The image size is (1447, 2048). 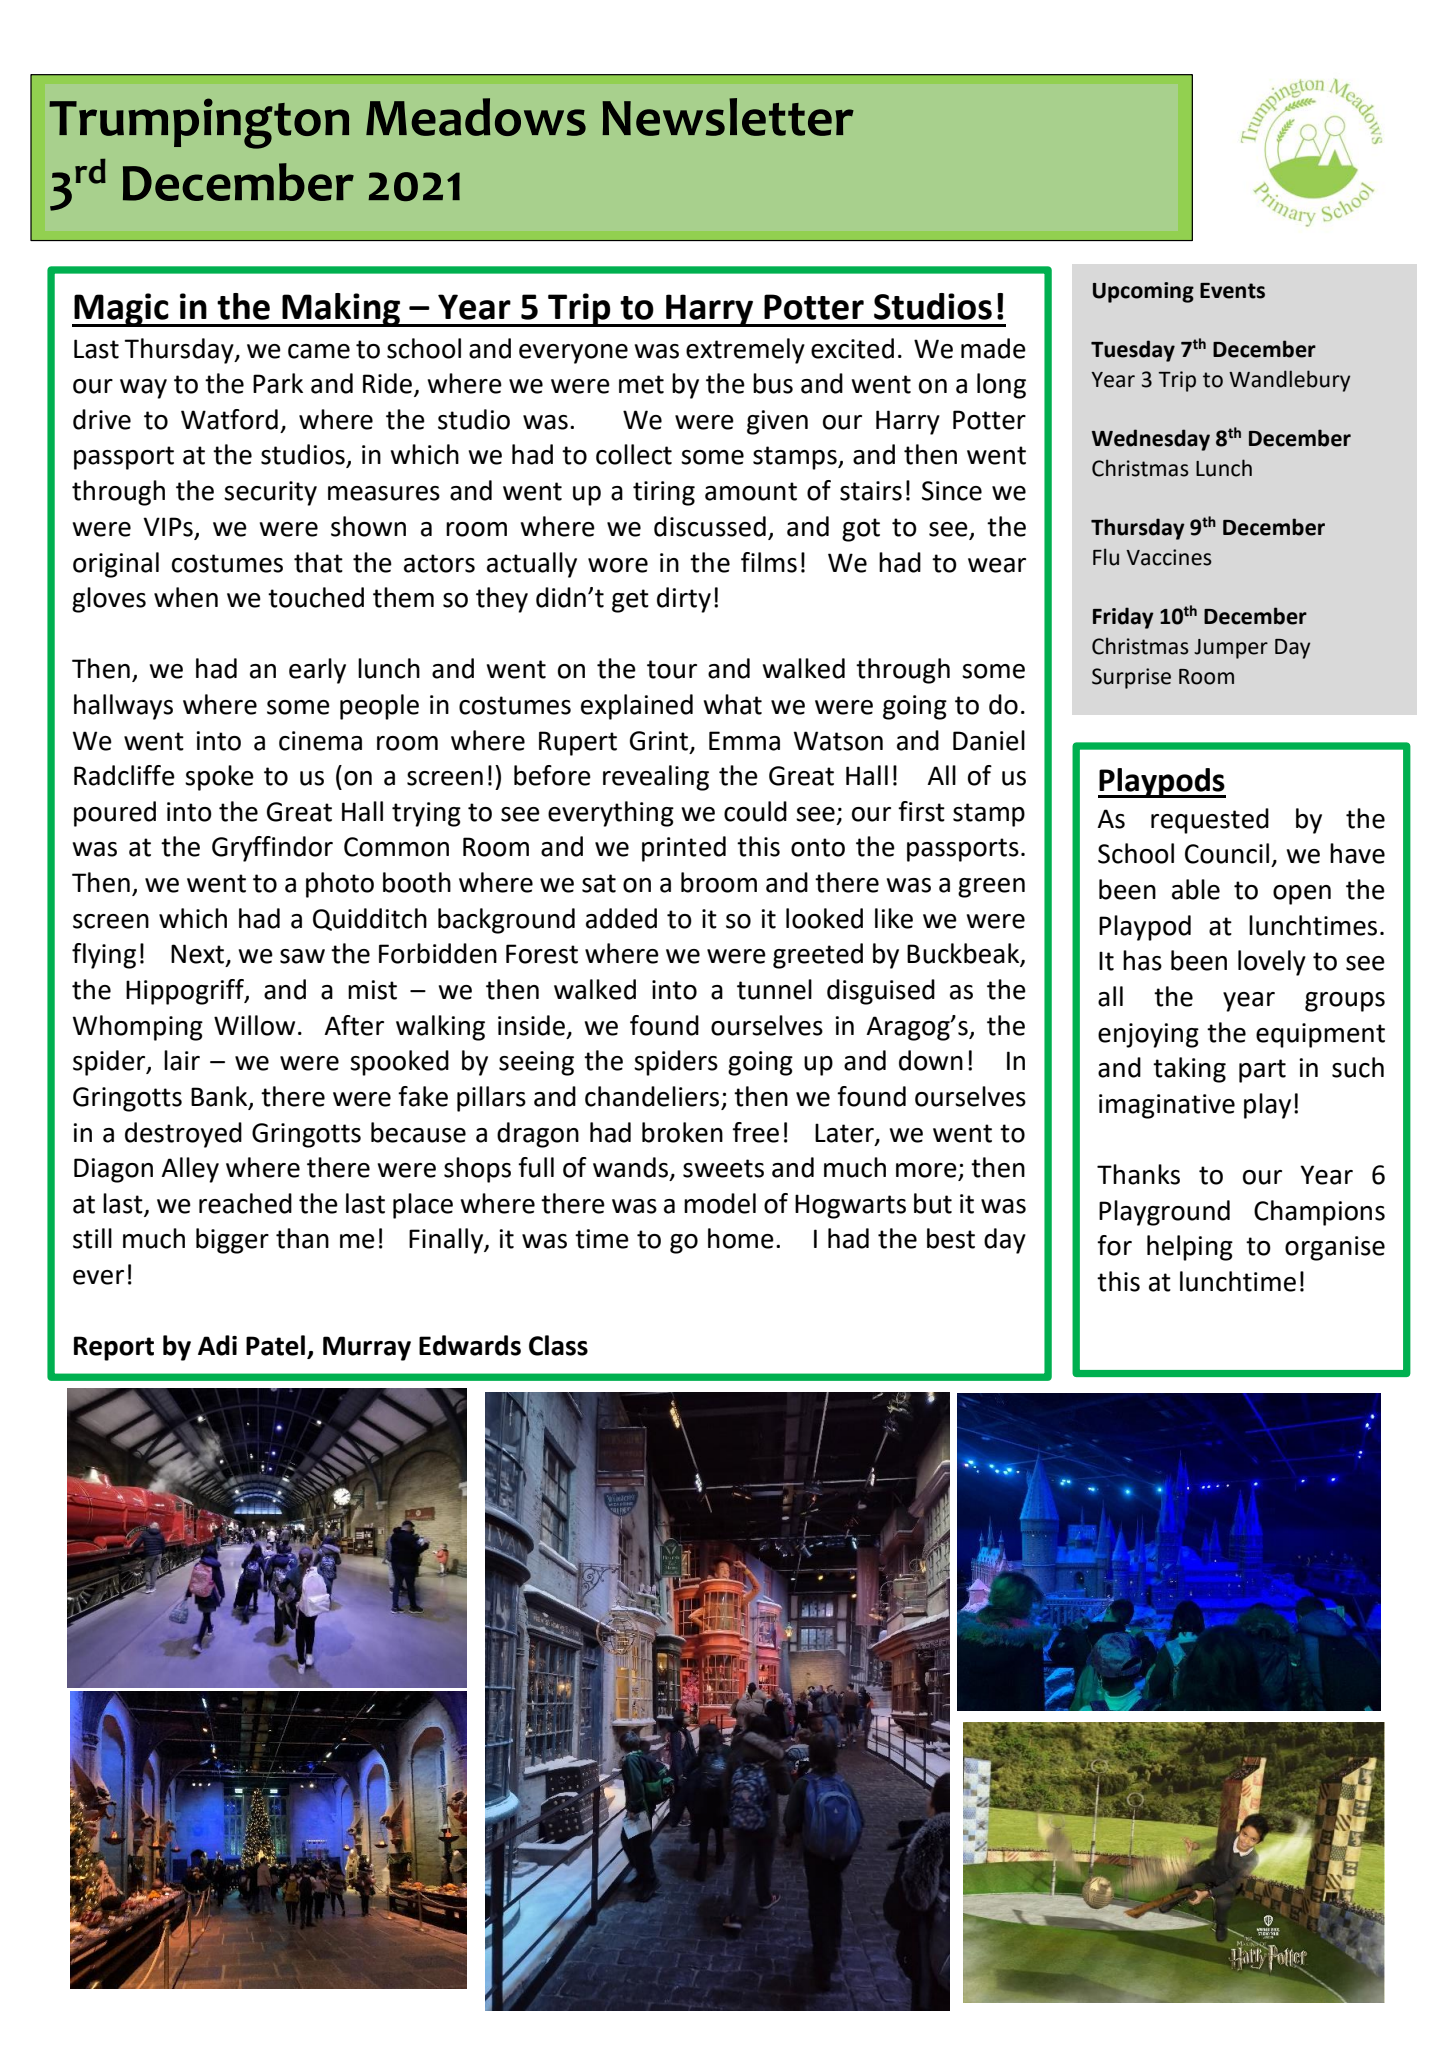 I want to click on Events, so click(x=1232, y=291).
